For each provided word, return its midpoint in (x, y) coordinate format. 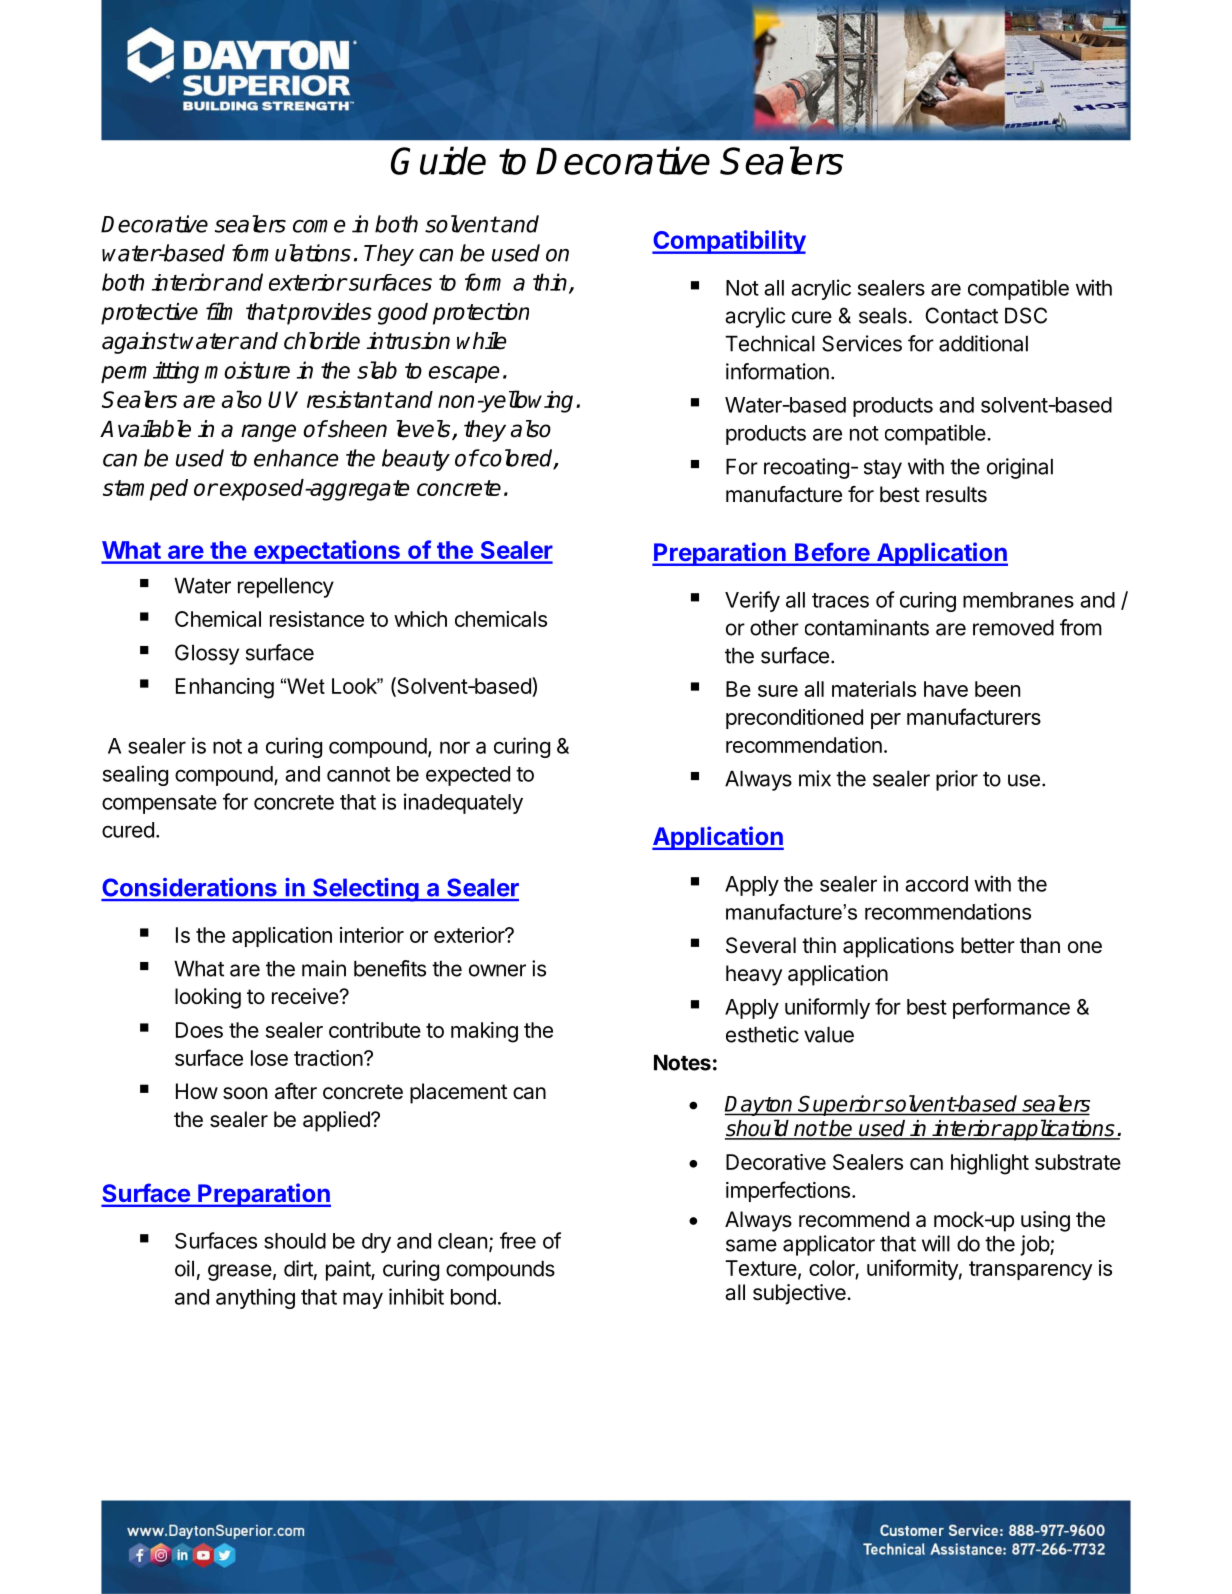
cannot (358, 774)
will (936, 1243)
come (319, 226)
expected (468, 776)
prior (957, 780)
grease (240, 1272)
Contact (961, 315)
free (518, 1240)
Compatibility (729, 242)
